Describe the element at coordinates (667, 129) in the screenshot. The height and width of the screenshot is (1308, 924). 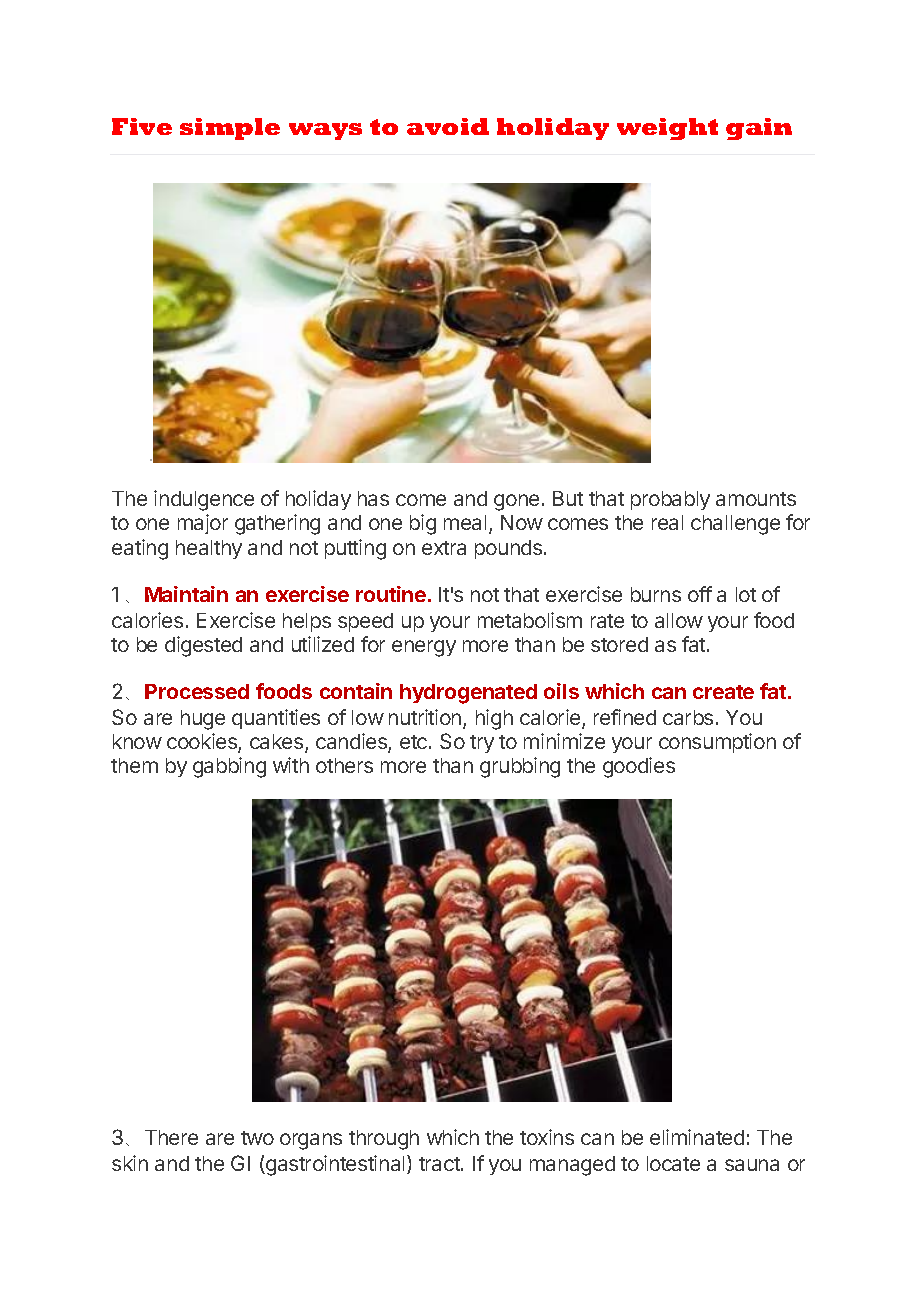
I see `weight` at that location.
